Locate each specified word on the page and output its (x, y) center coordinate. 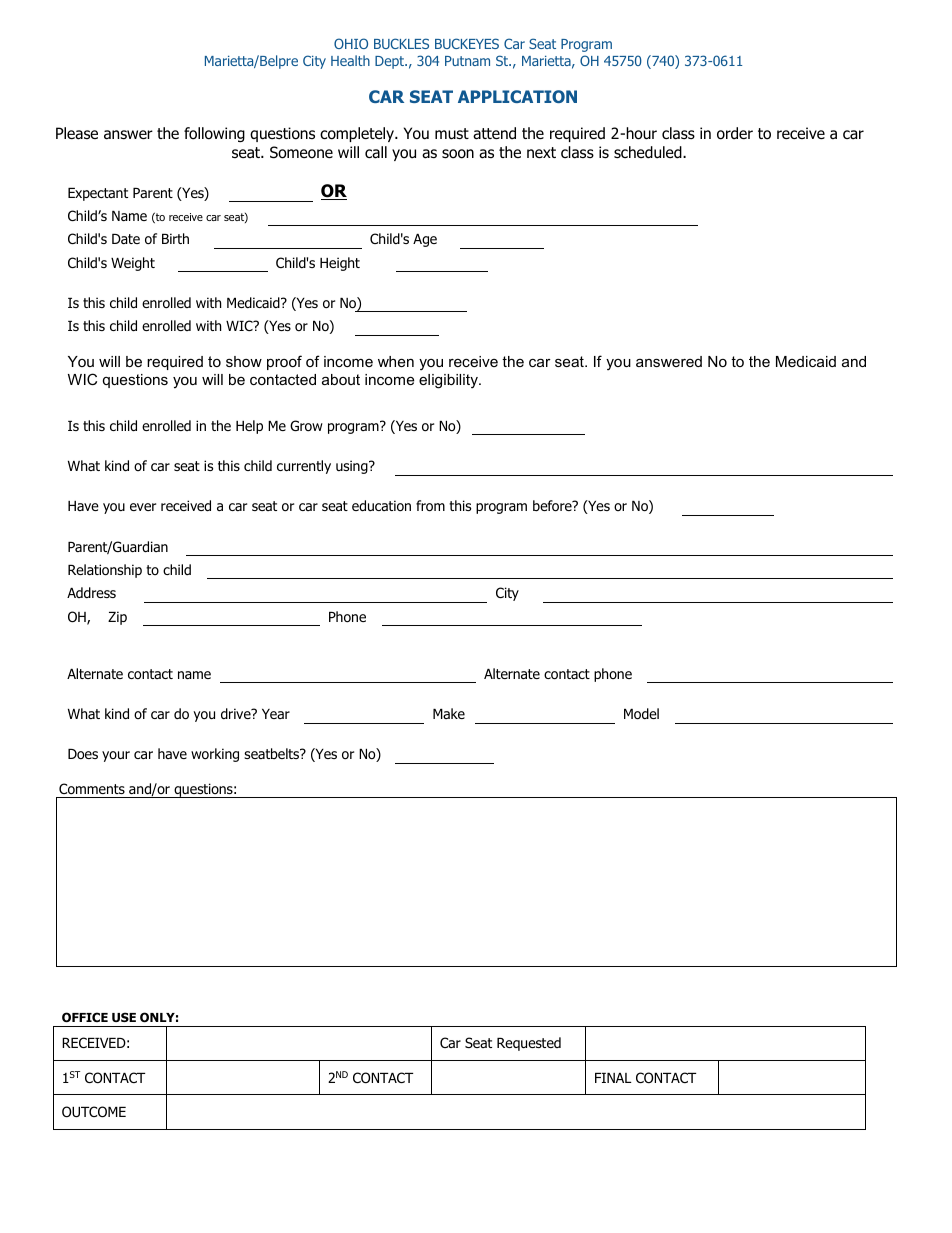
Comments (92, 789)
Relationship (105, 571)
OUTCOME (94, 1112)
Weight (133, 264)
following (214, 134)
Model (641, 714)
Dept (391, 62)
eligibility (449, 381)
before (553, 506)
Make (449, 713)
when (396, 361)
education (381, 506)
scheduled (649, 152)
